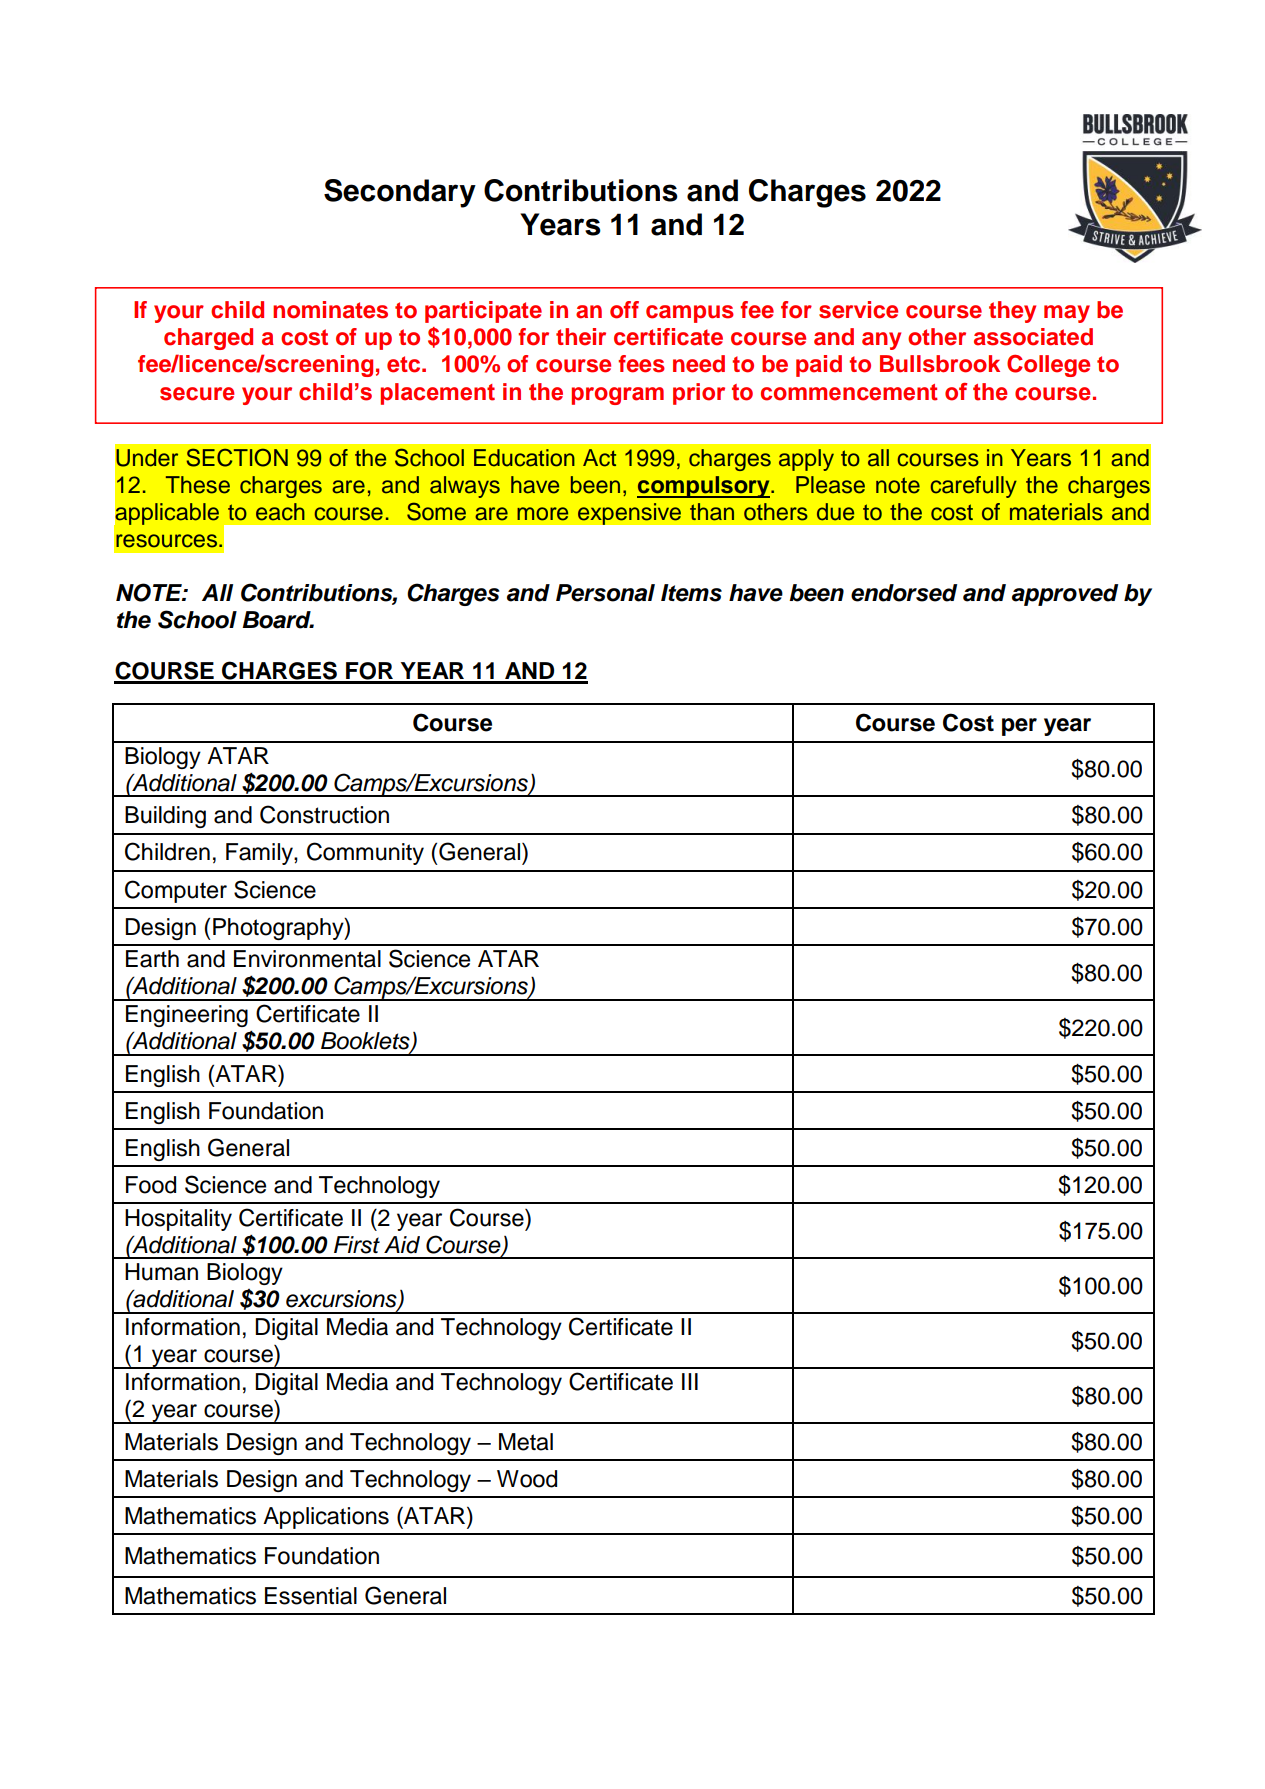 This page has height=1789, width=1265. Describe the element at coordinates (690, 1381) in the page. I see `III` at that location.
